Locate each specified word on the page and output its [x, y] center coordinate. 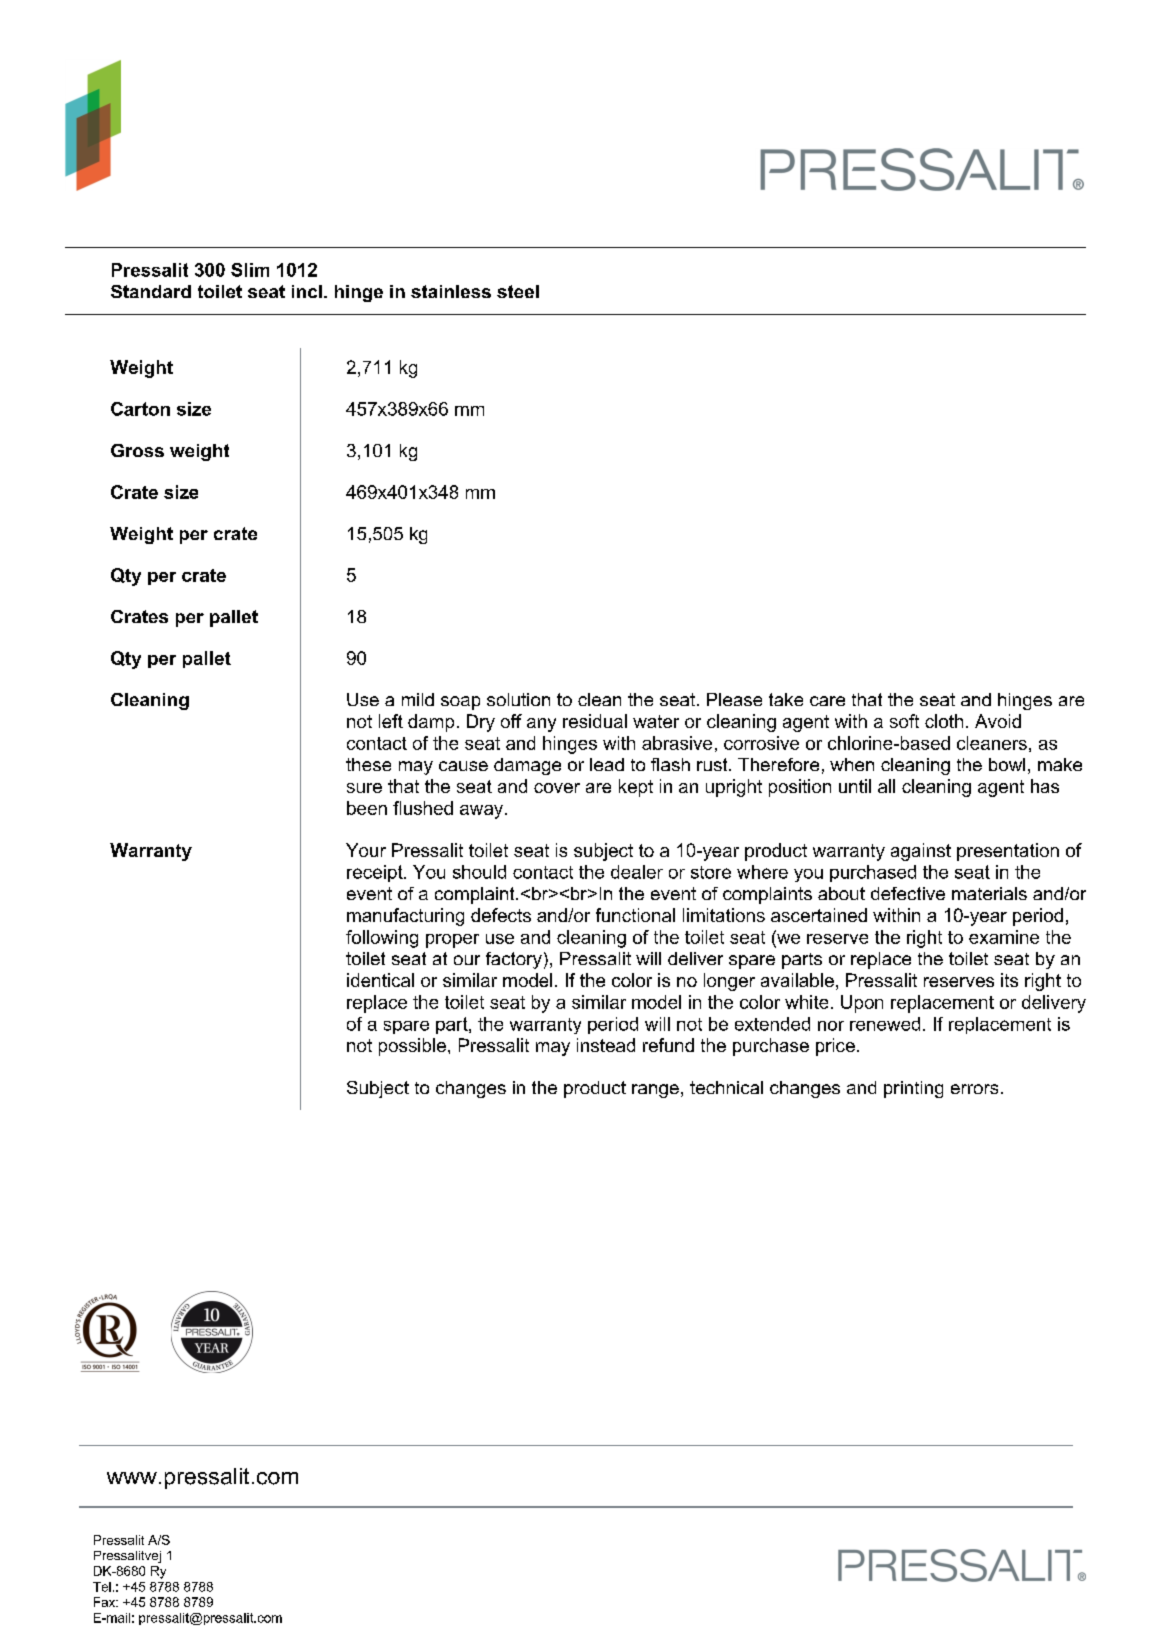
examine [1004, 937]
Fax [106, 1602]
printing [913, 1089]
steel [518, 291]
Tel [102, 1587]
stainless [451, 291]
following [382, 939]
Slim [250, 270]
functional [635, 915]
